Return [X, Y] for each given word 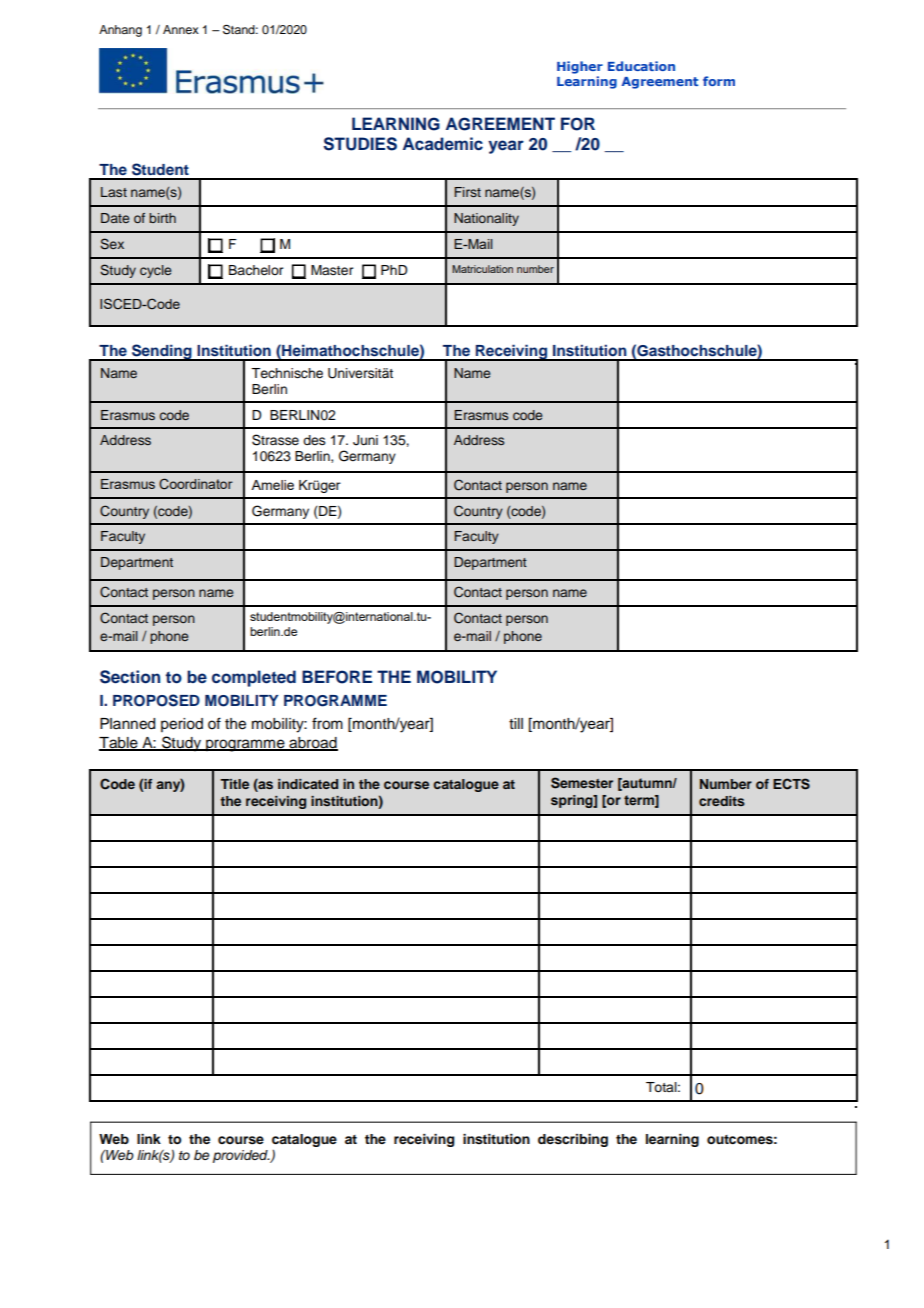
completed [254, 678]
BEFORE [337, 677]
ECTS [791, 784]
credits [722, 801]
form [719, 81]
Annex [181, 29]
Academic [443, 143]
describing [573, 1140]
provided [241, 1156]
